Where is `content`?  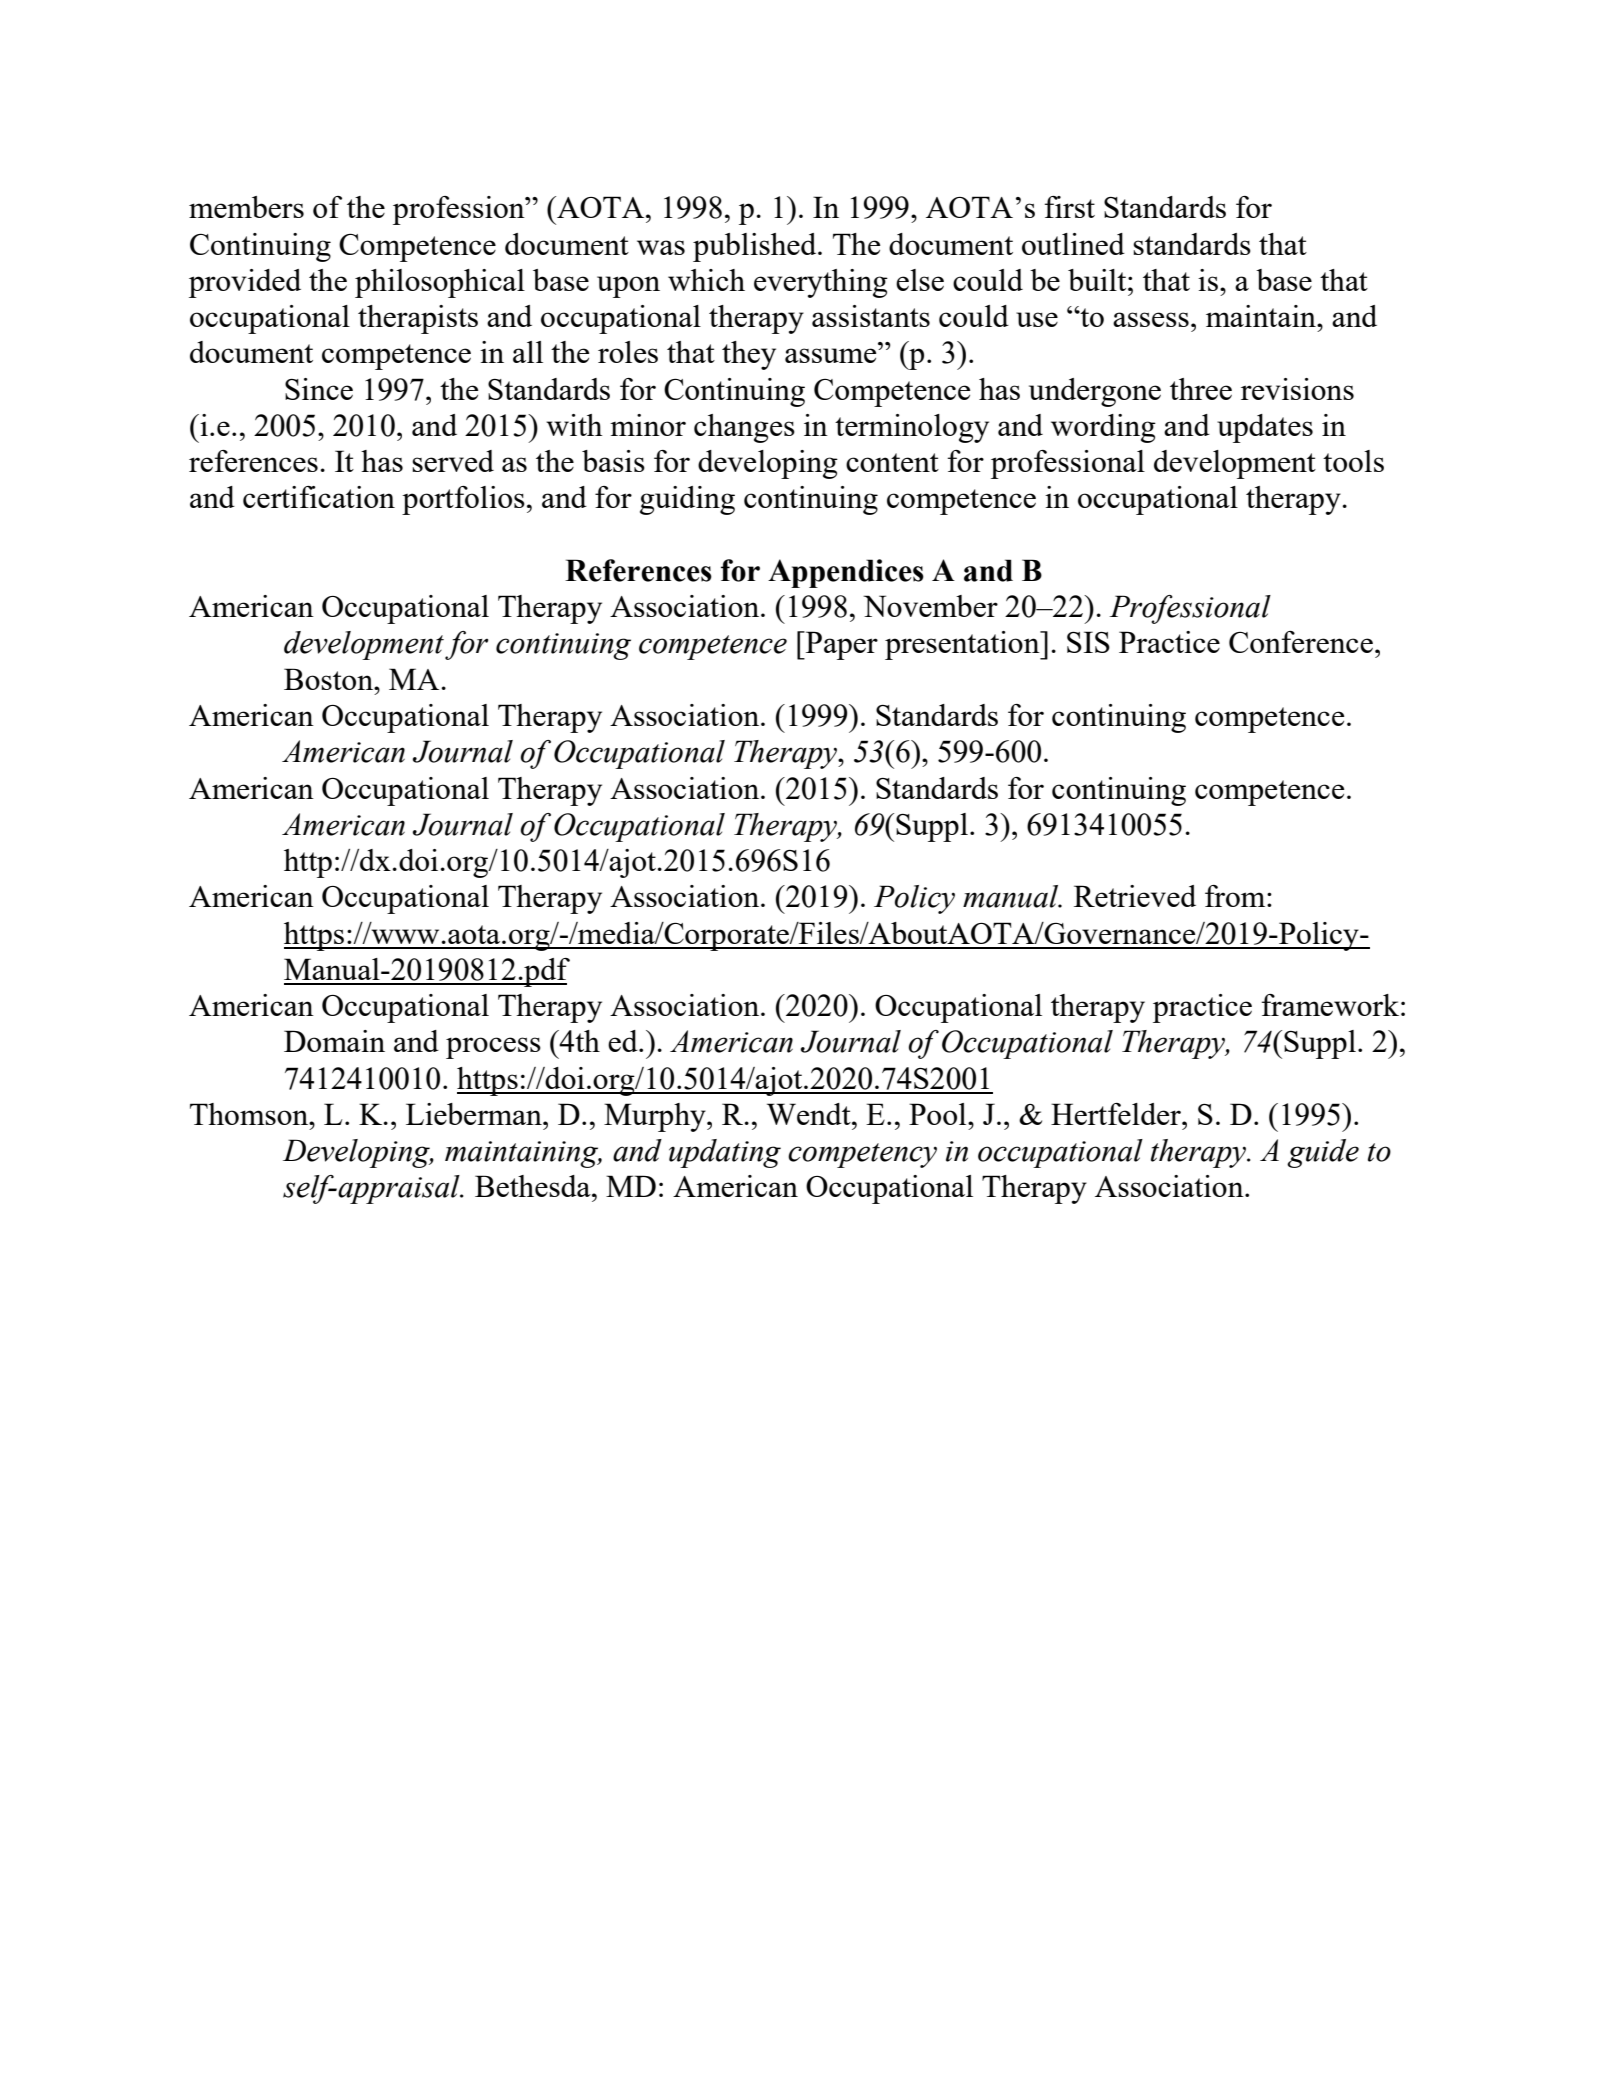 content is located at coordinates (892, 462).
